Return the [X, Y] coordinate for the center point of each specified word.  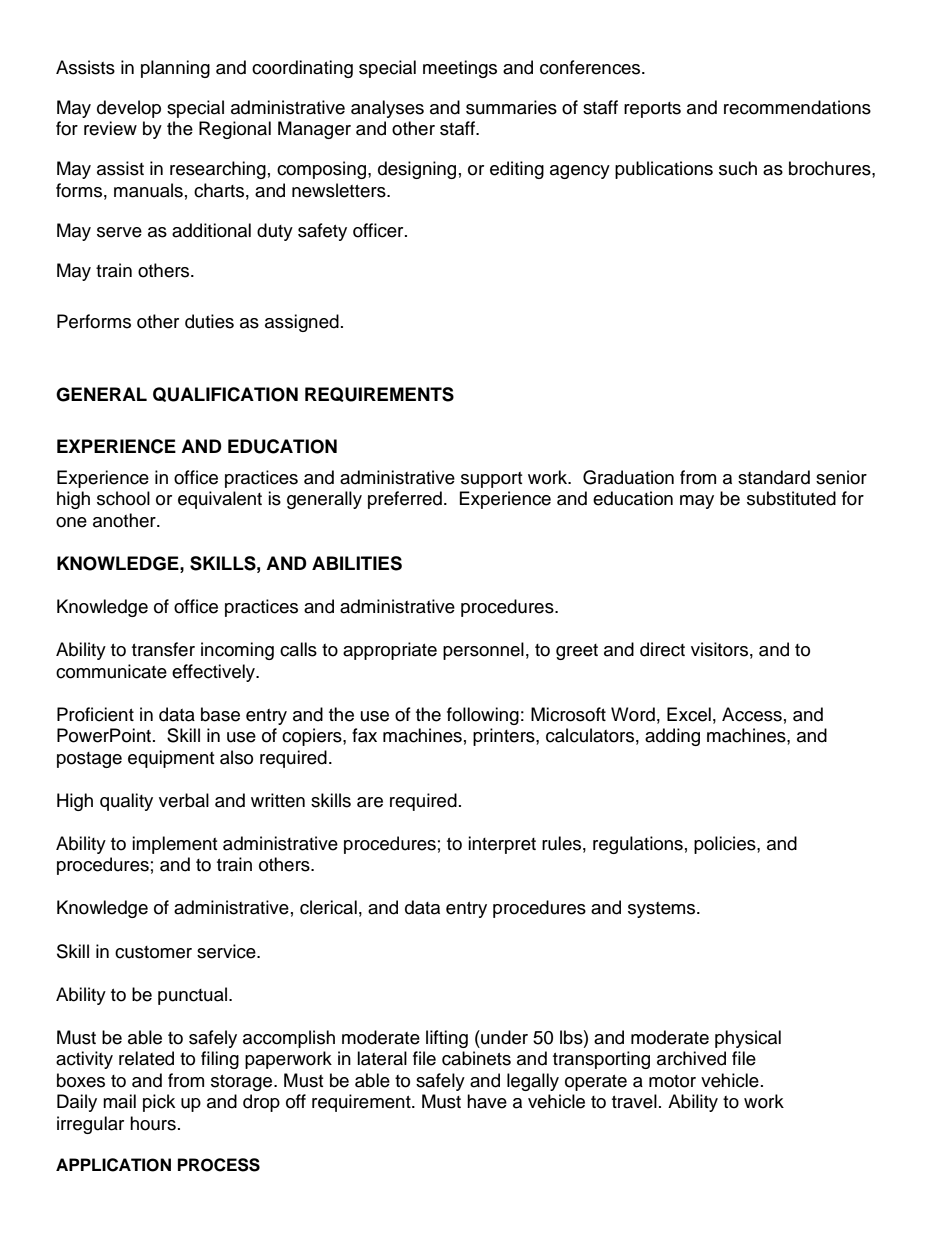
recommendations [797, 107]
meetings [460, 69]
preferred [405, 500]
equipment [171, 759]
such [738, 168]
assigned [302, 323]
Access [752, 714]
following [483, 716]
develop [129, 109]
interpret [502, 845]
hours [153, 1123]
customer [153, 952]
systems [663, 910]
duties [209, 321]
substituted [791, 498]
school [123, 498]
